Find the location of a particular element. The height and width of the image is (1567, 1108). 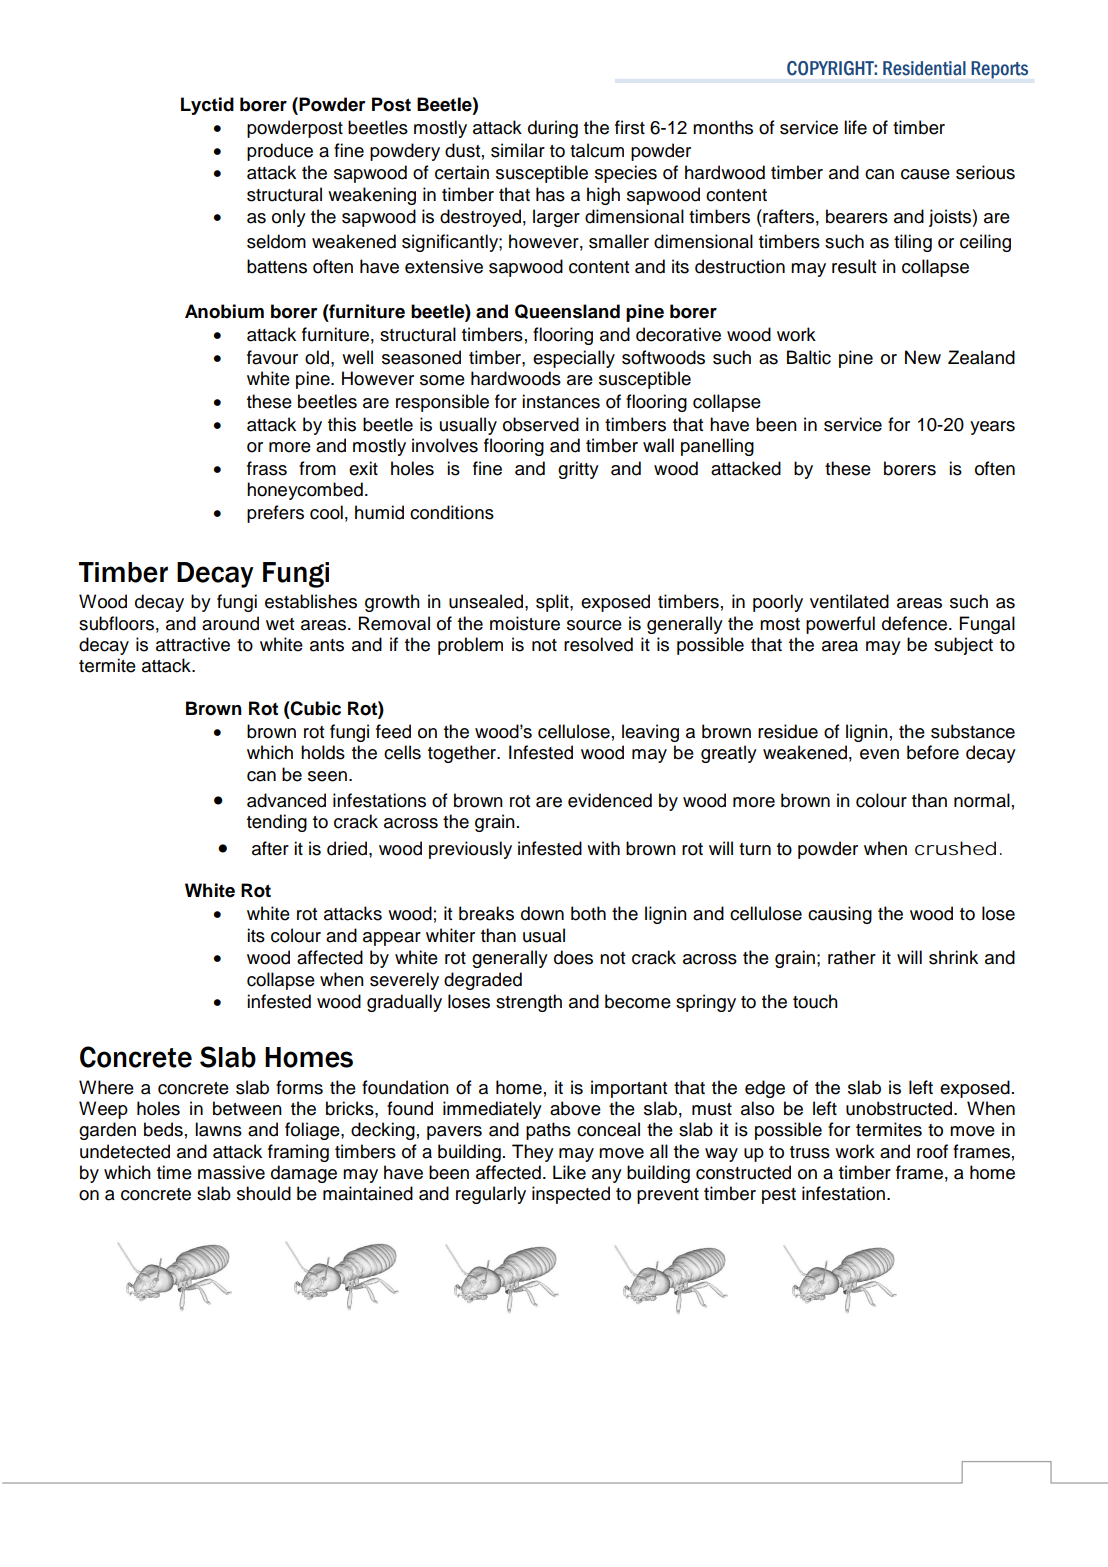

New is located at coordinates (923, 357).
